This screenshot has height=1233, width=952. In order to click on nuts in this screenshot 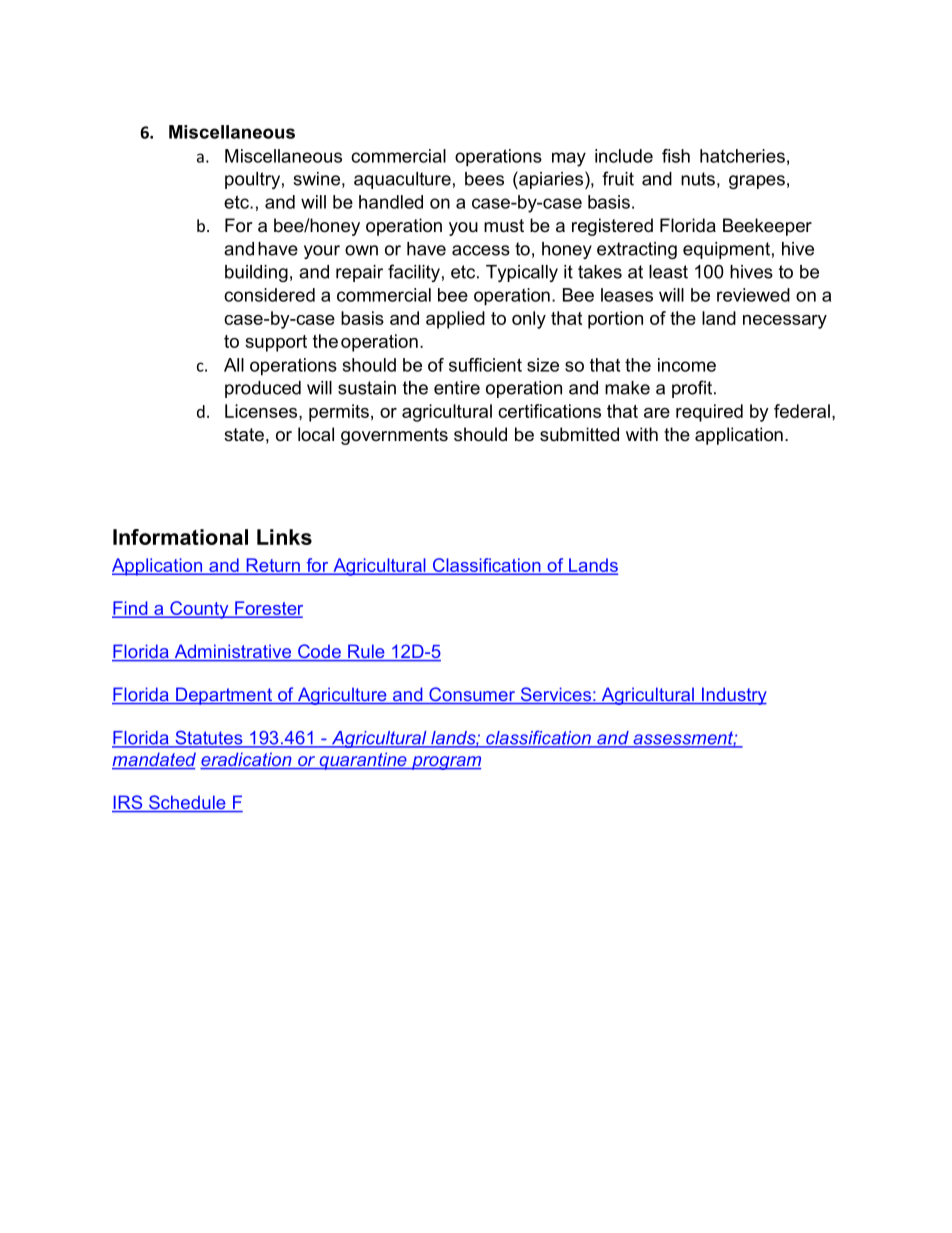, I will do `click(698, 179)`.
